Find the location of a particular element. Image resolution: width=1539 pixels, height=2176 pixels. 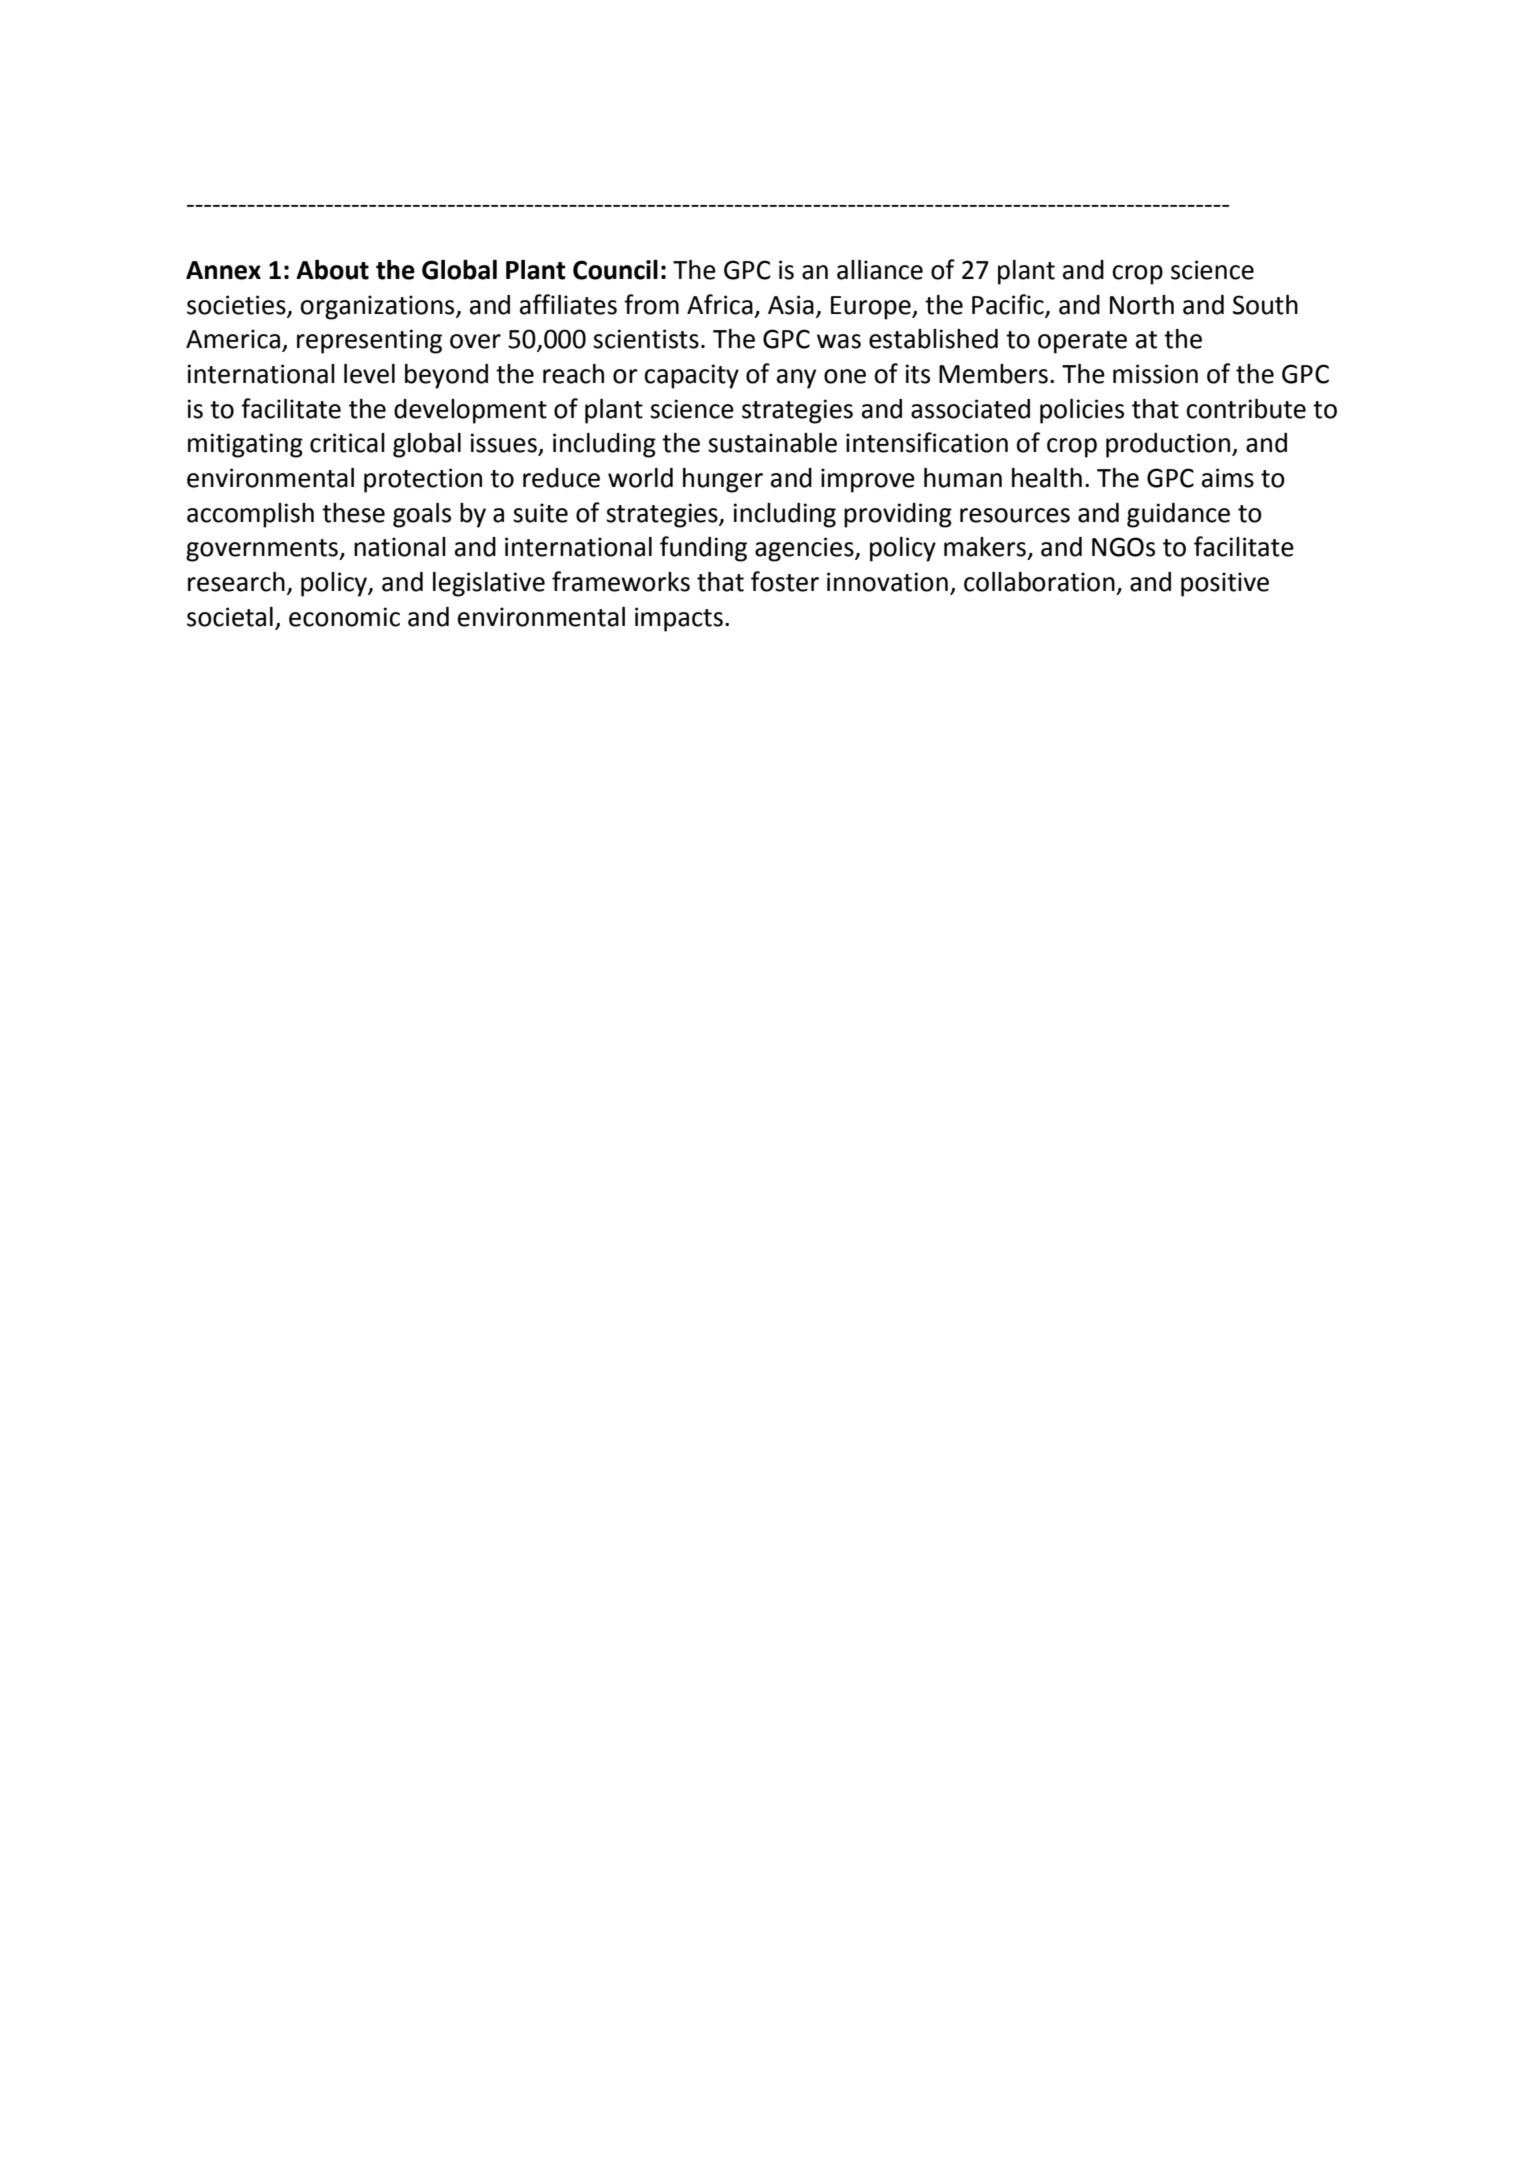

economic is located at coordinates (344, 617).
